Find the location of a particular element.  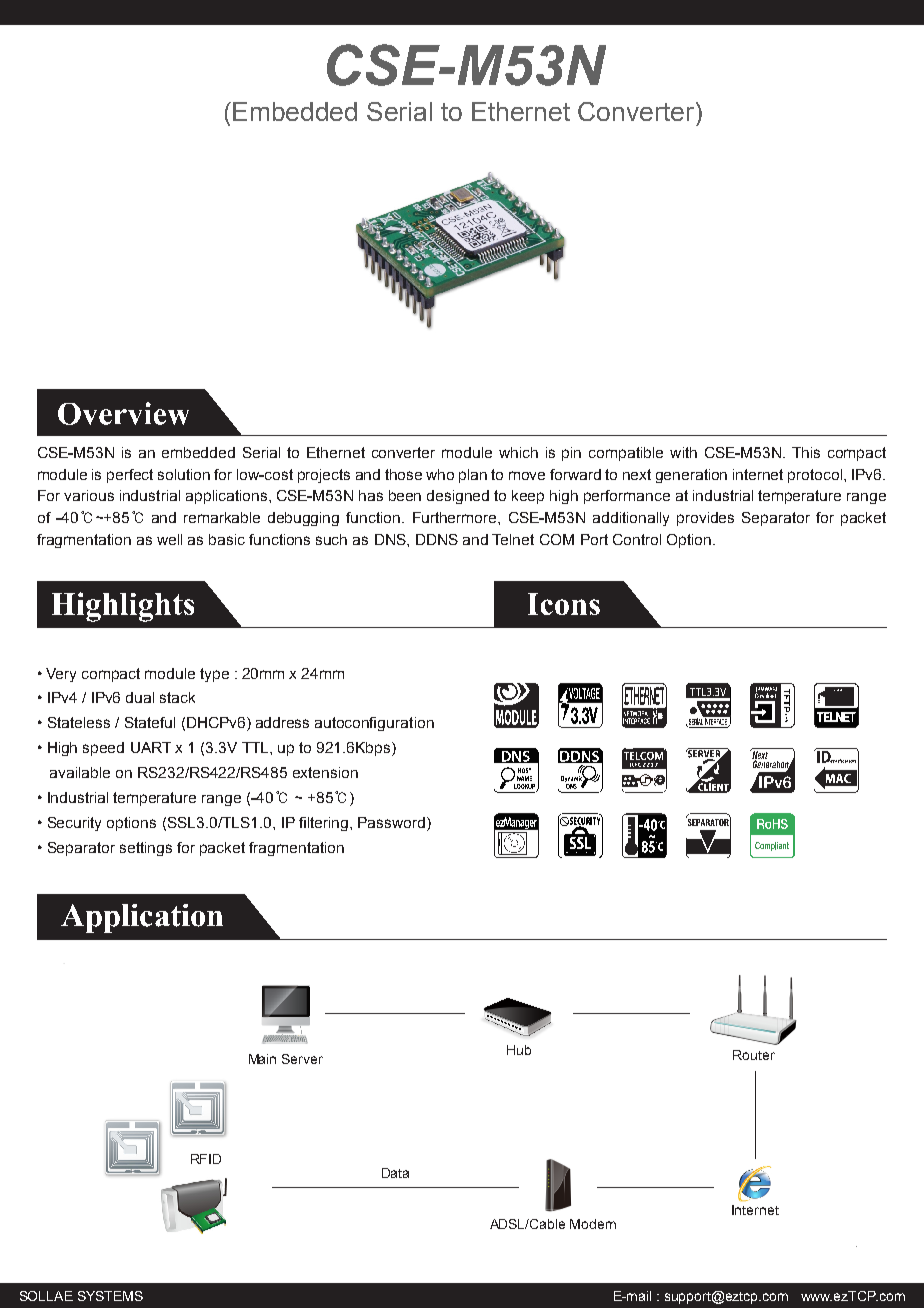

perfect is located at coordinates (130, 476).
